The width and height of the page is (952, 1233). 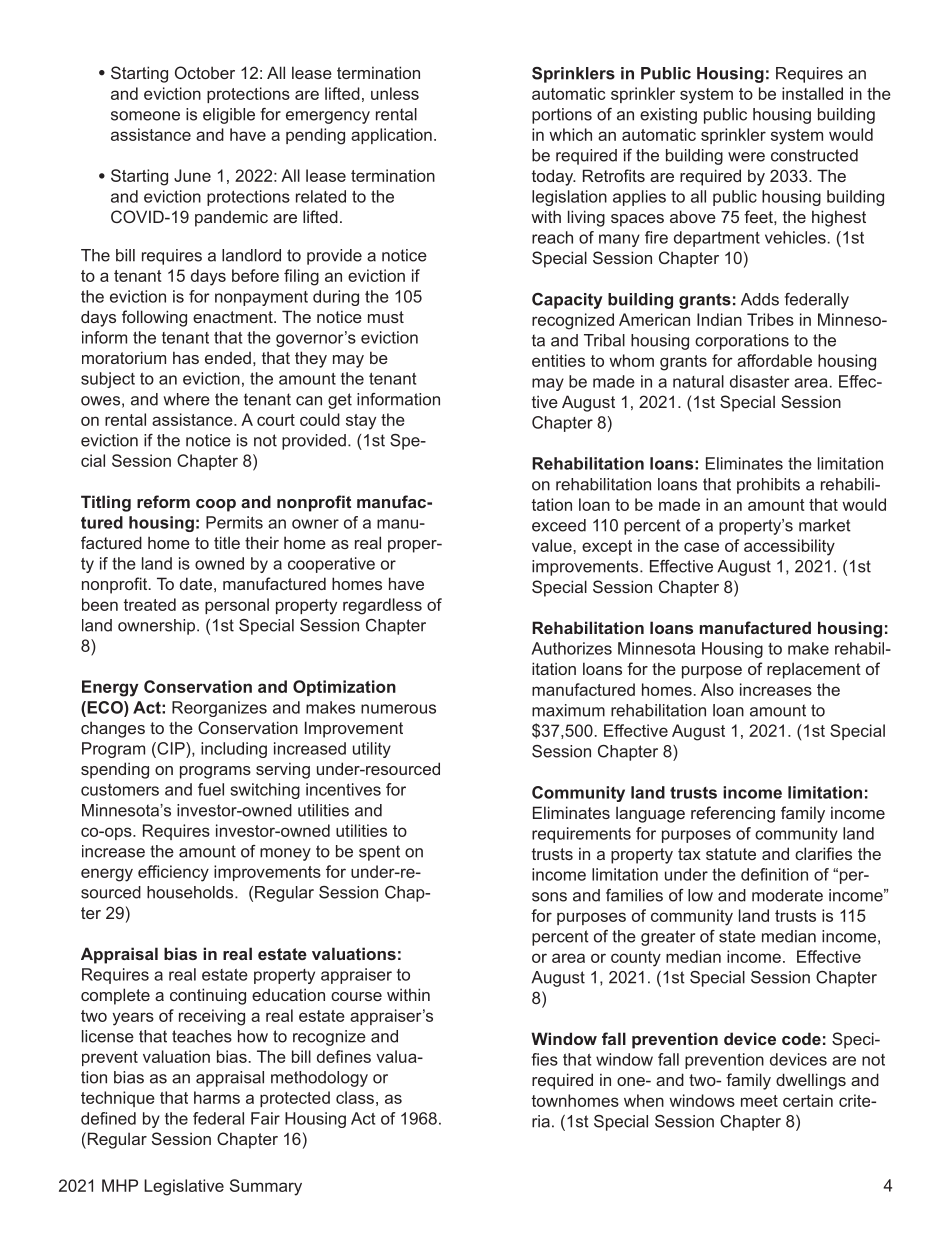 What do you see at coordinates (379, 853) in the page?
I see `spent` at bounding box center [379, 853].
